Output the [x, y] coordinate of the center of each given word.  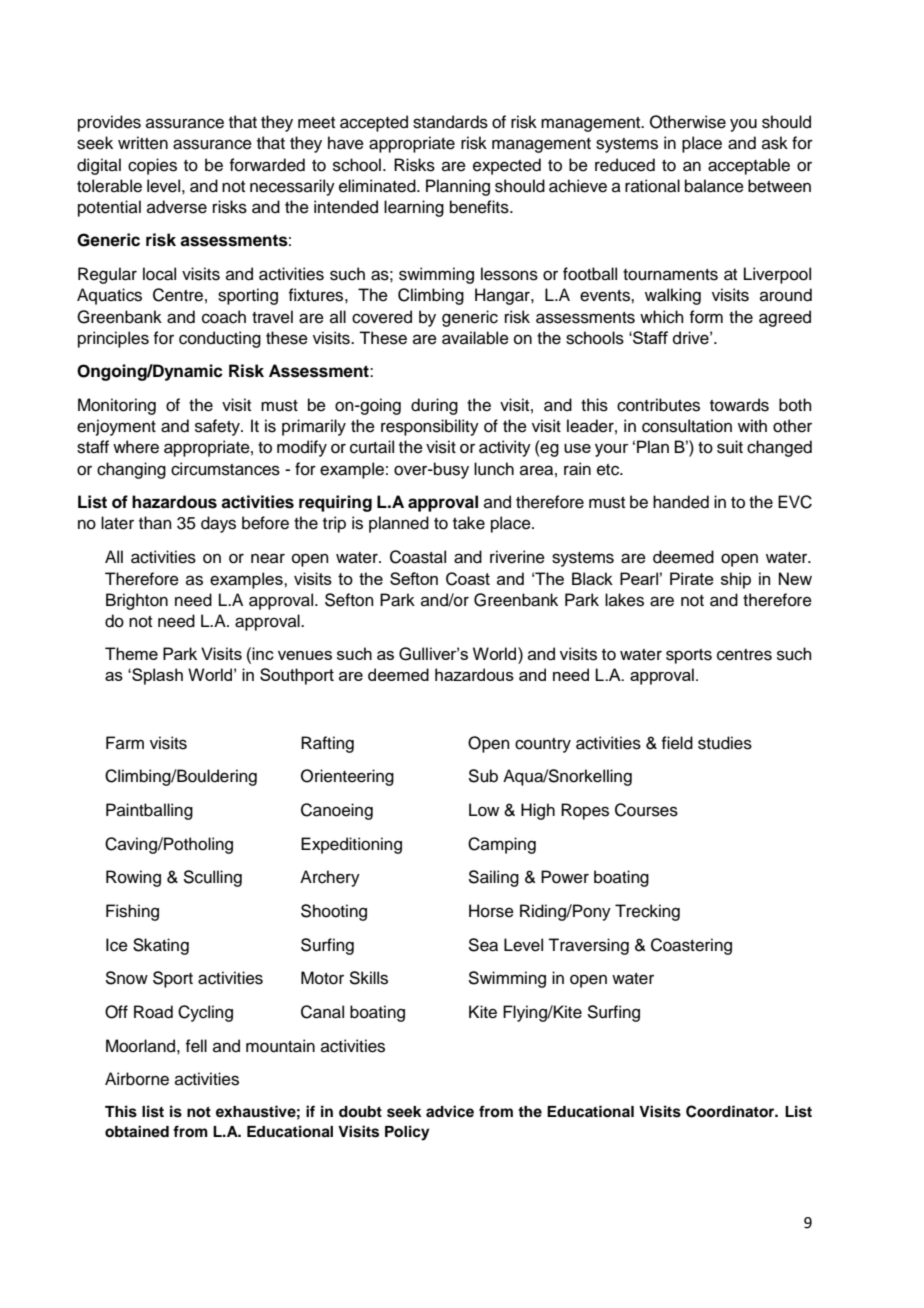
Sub [483, 776]
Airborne [137, 1079]
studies [725, 743]
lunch [494, 469]
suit [730, 447]
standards [450, 122]
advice [450, 1111]
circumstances [225, 469]
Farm [125, 742]
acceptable [749, 166]
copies [152, 166]
